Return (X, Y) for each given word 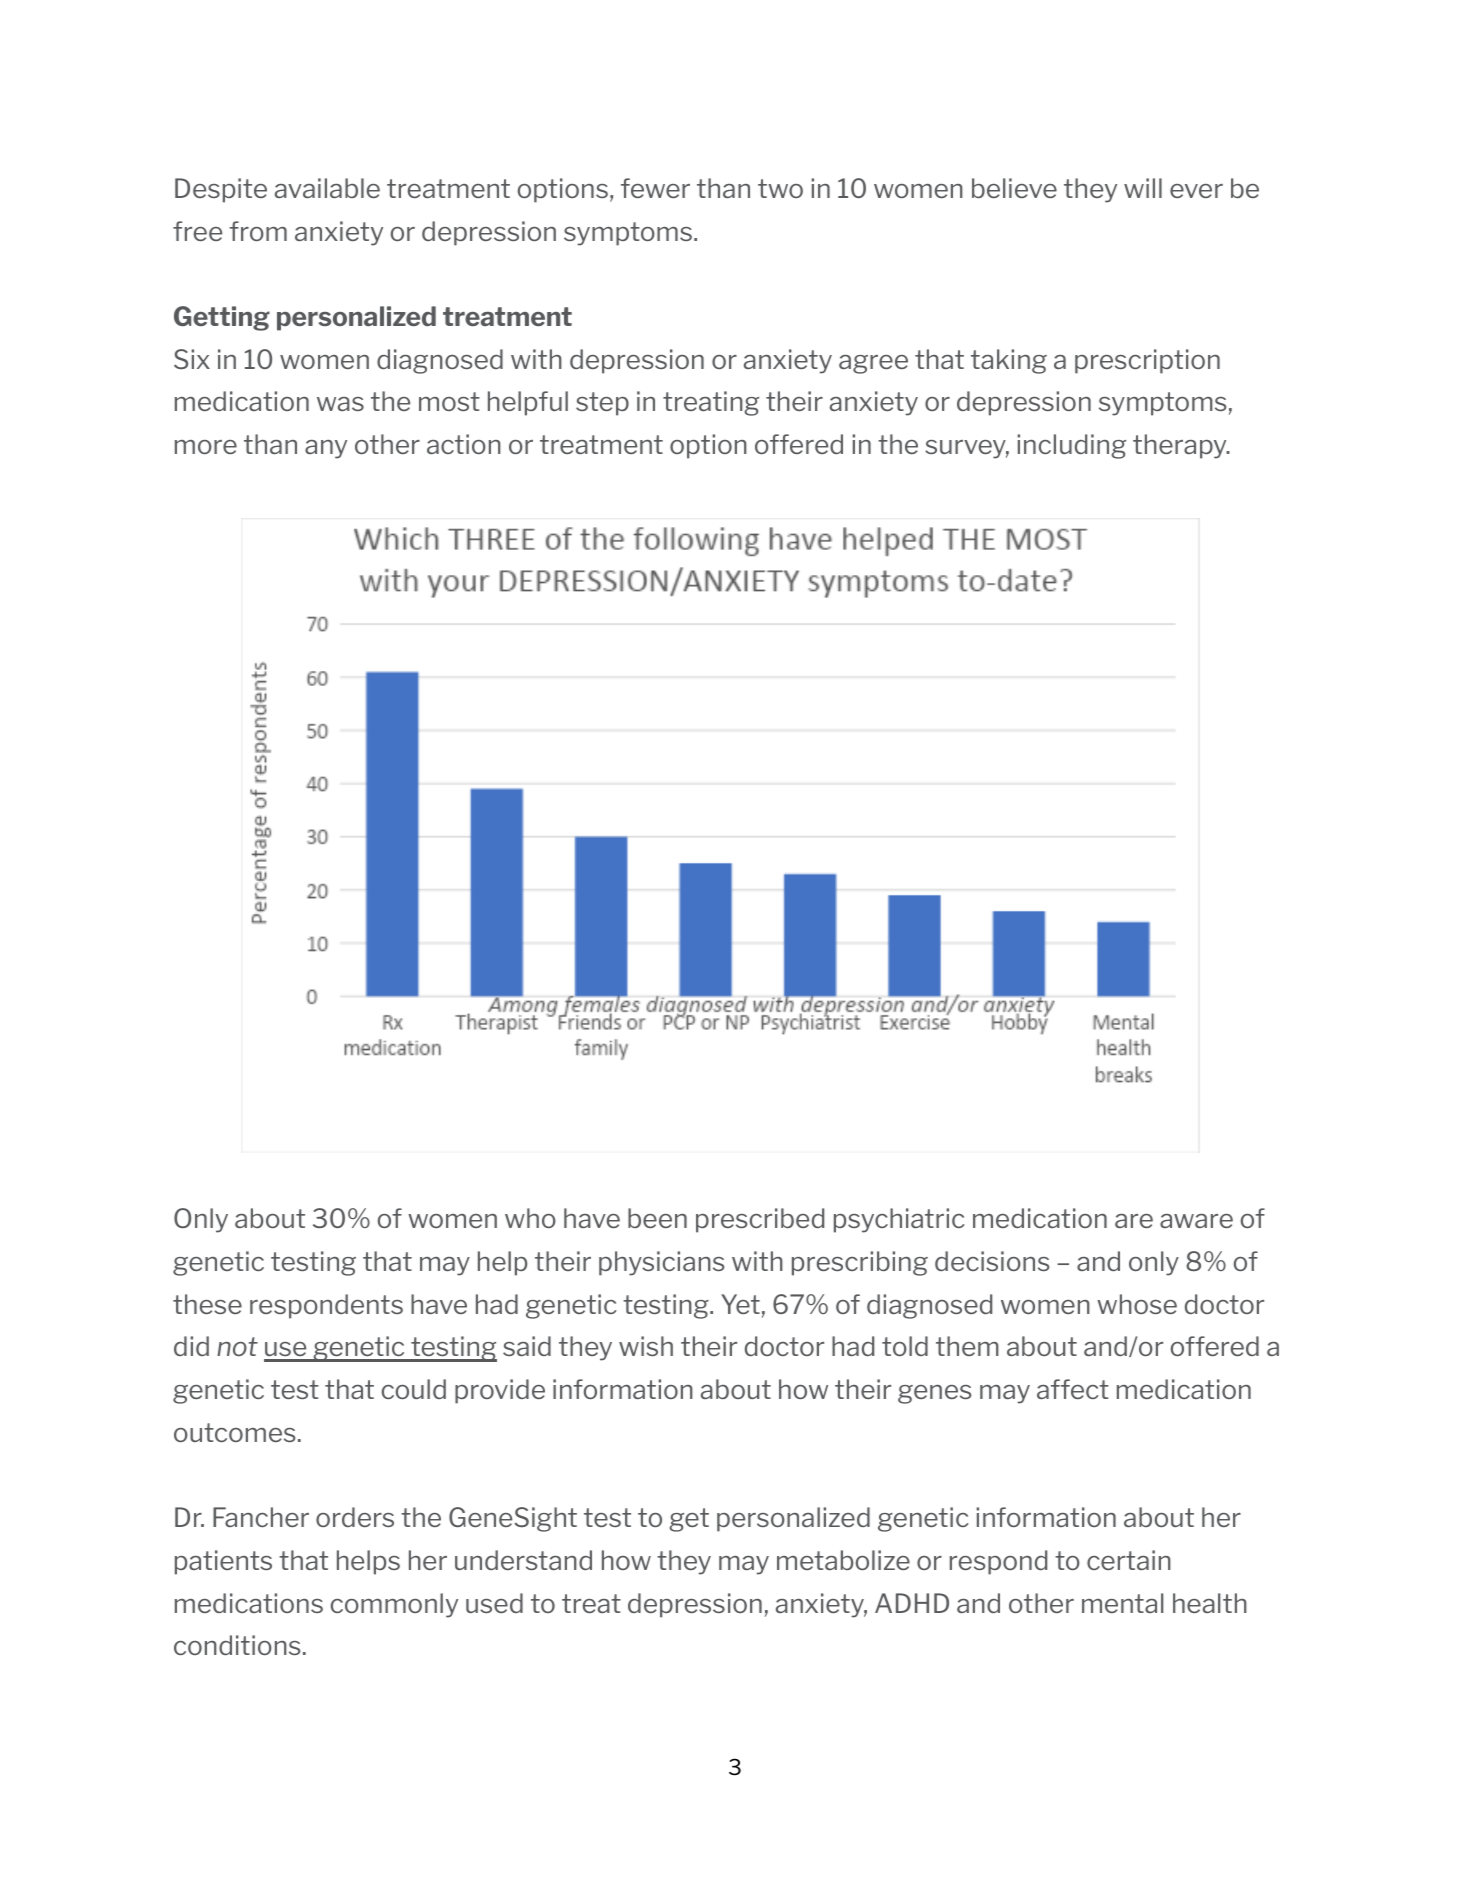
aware (1196, 1221)
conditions (237, 1645)
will (1143, 188)
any (326, 449)
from (258, 231)
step (602, 404)
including (1071, 446)
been (657, 1218)
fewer (655, 188)
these (207, 1304)
